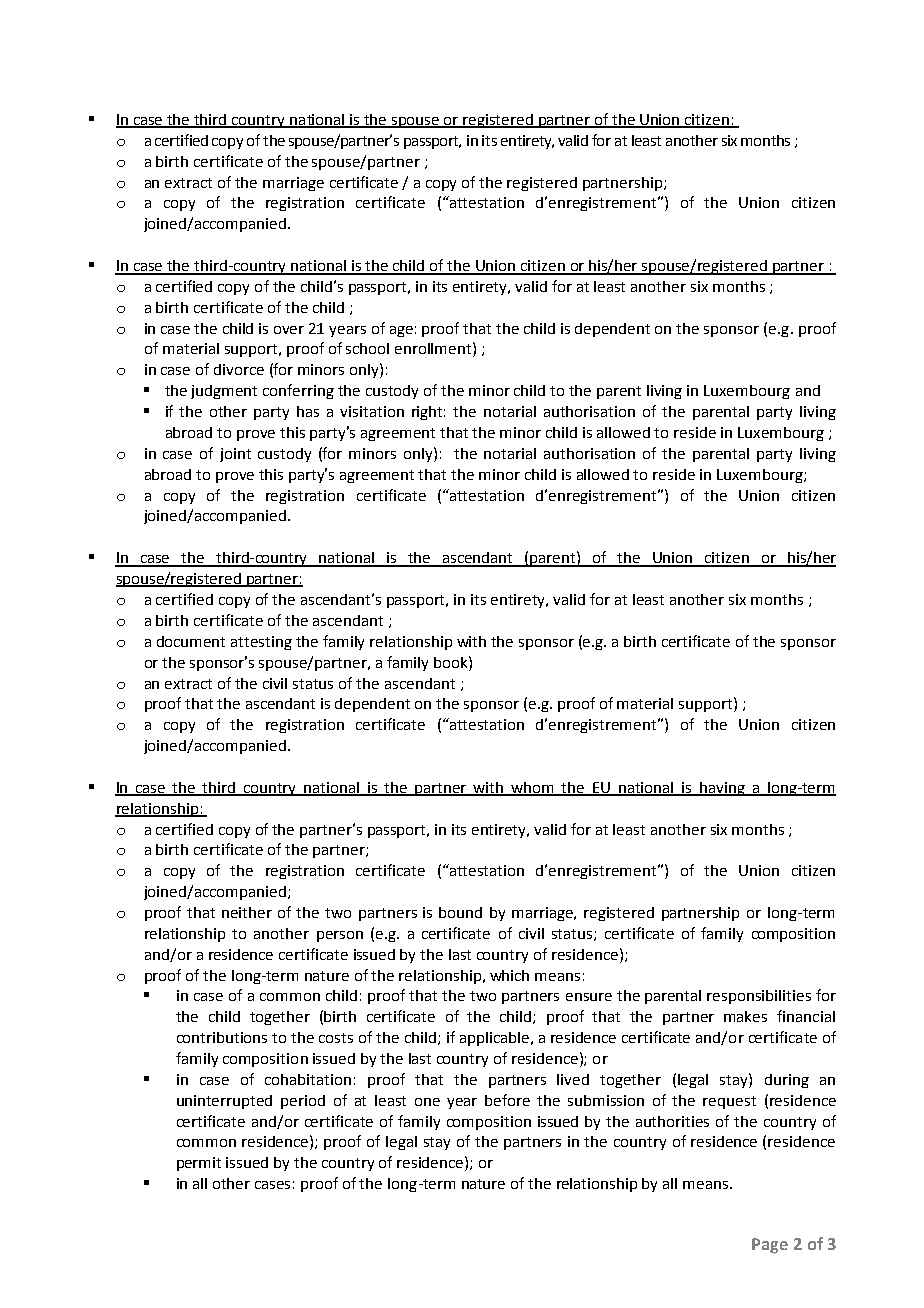 This image has height=1308, width=924. What do you see at coordinates (199, 1164) in the image?
I see `permit` at bounding box center [199, 1164].
